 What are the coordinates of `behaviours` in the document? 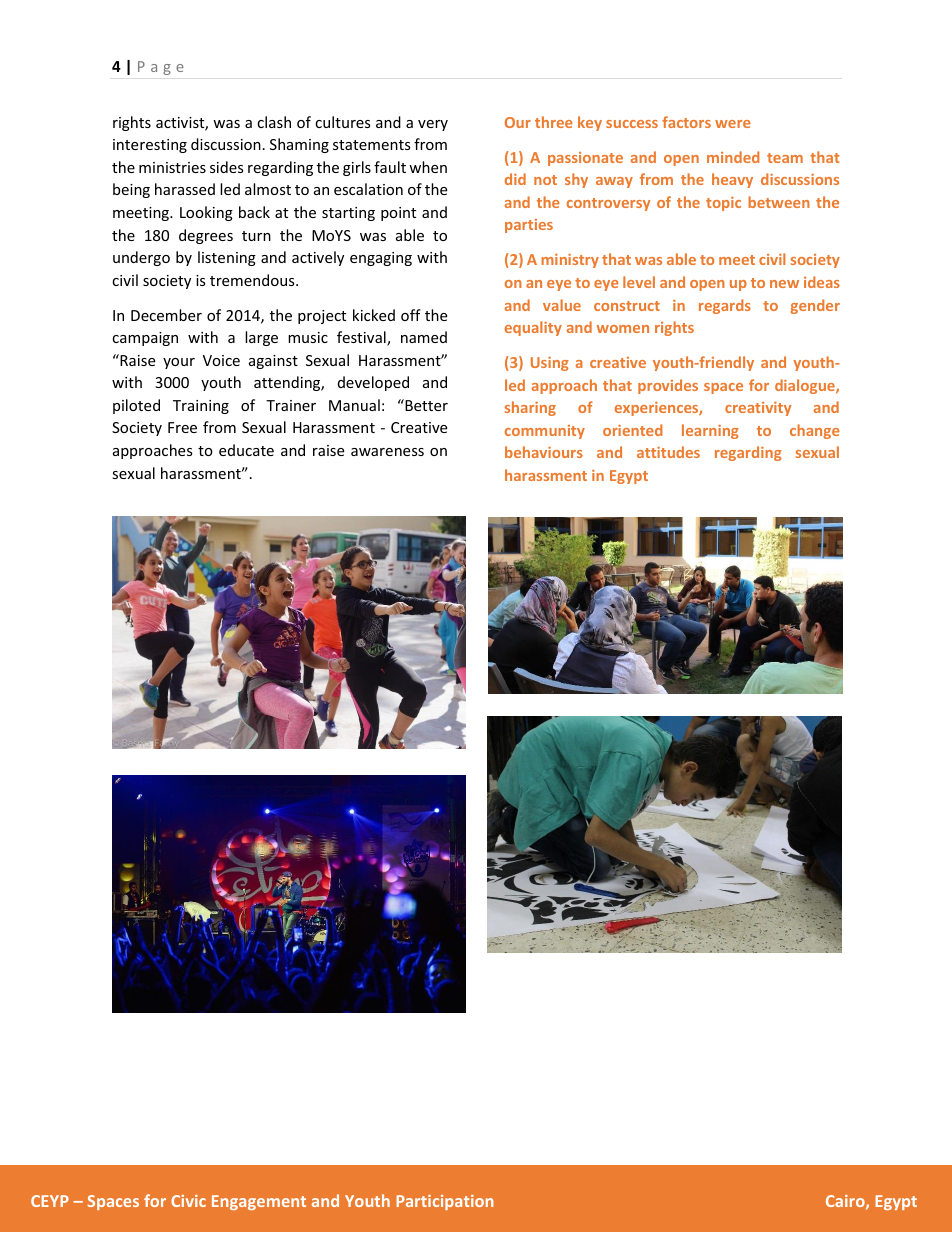 It's located at (544, 452).
